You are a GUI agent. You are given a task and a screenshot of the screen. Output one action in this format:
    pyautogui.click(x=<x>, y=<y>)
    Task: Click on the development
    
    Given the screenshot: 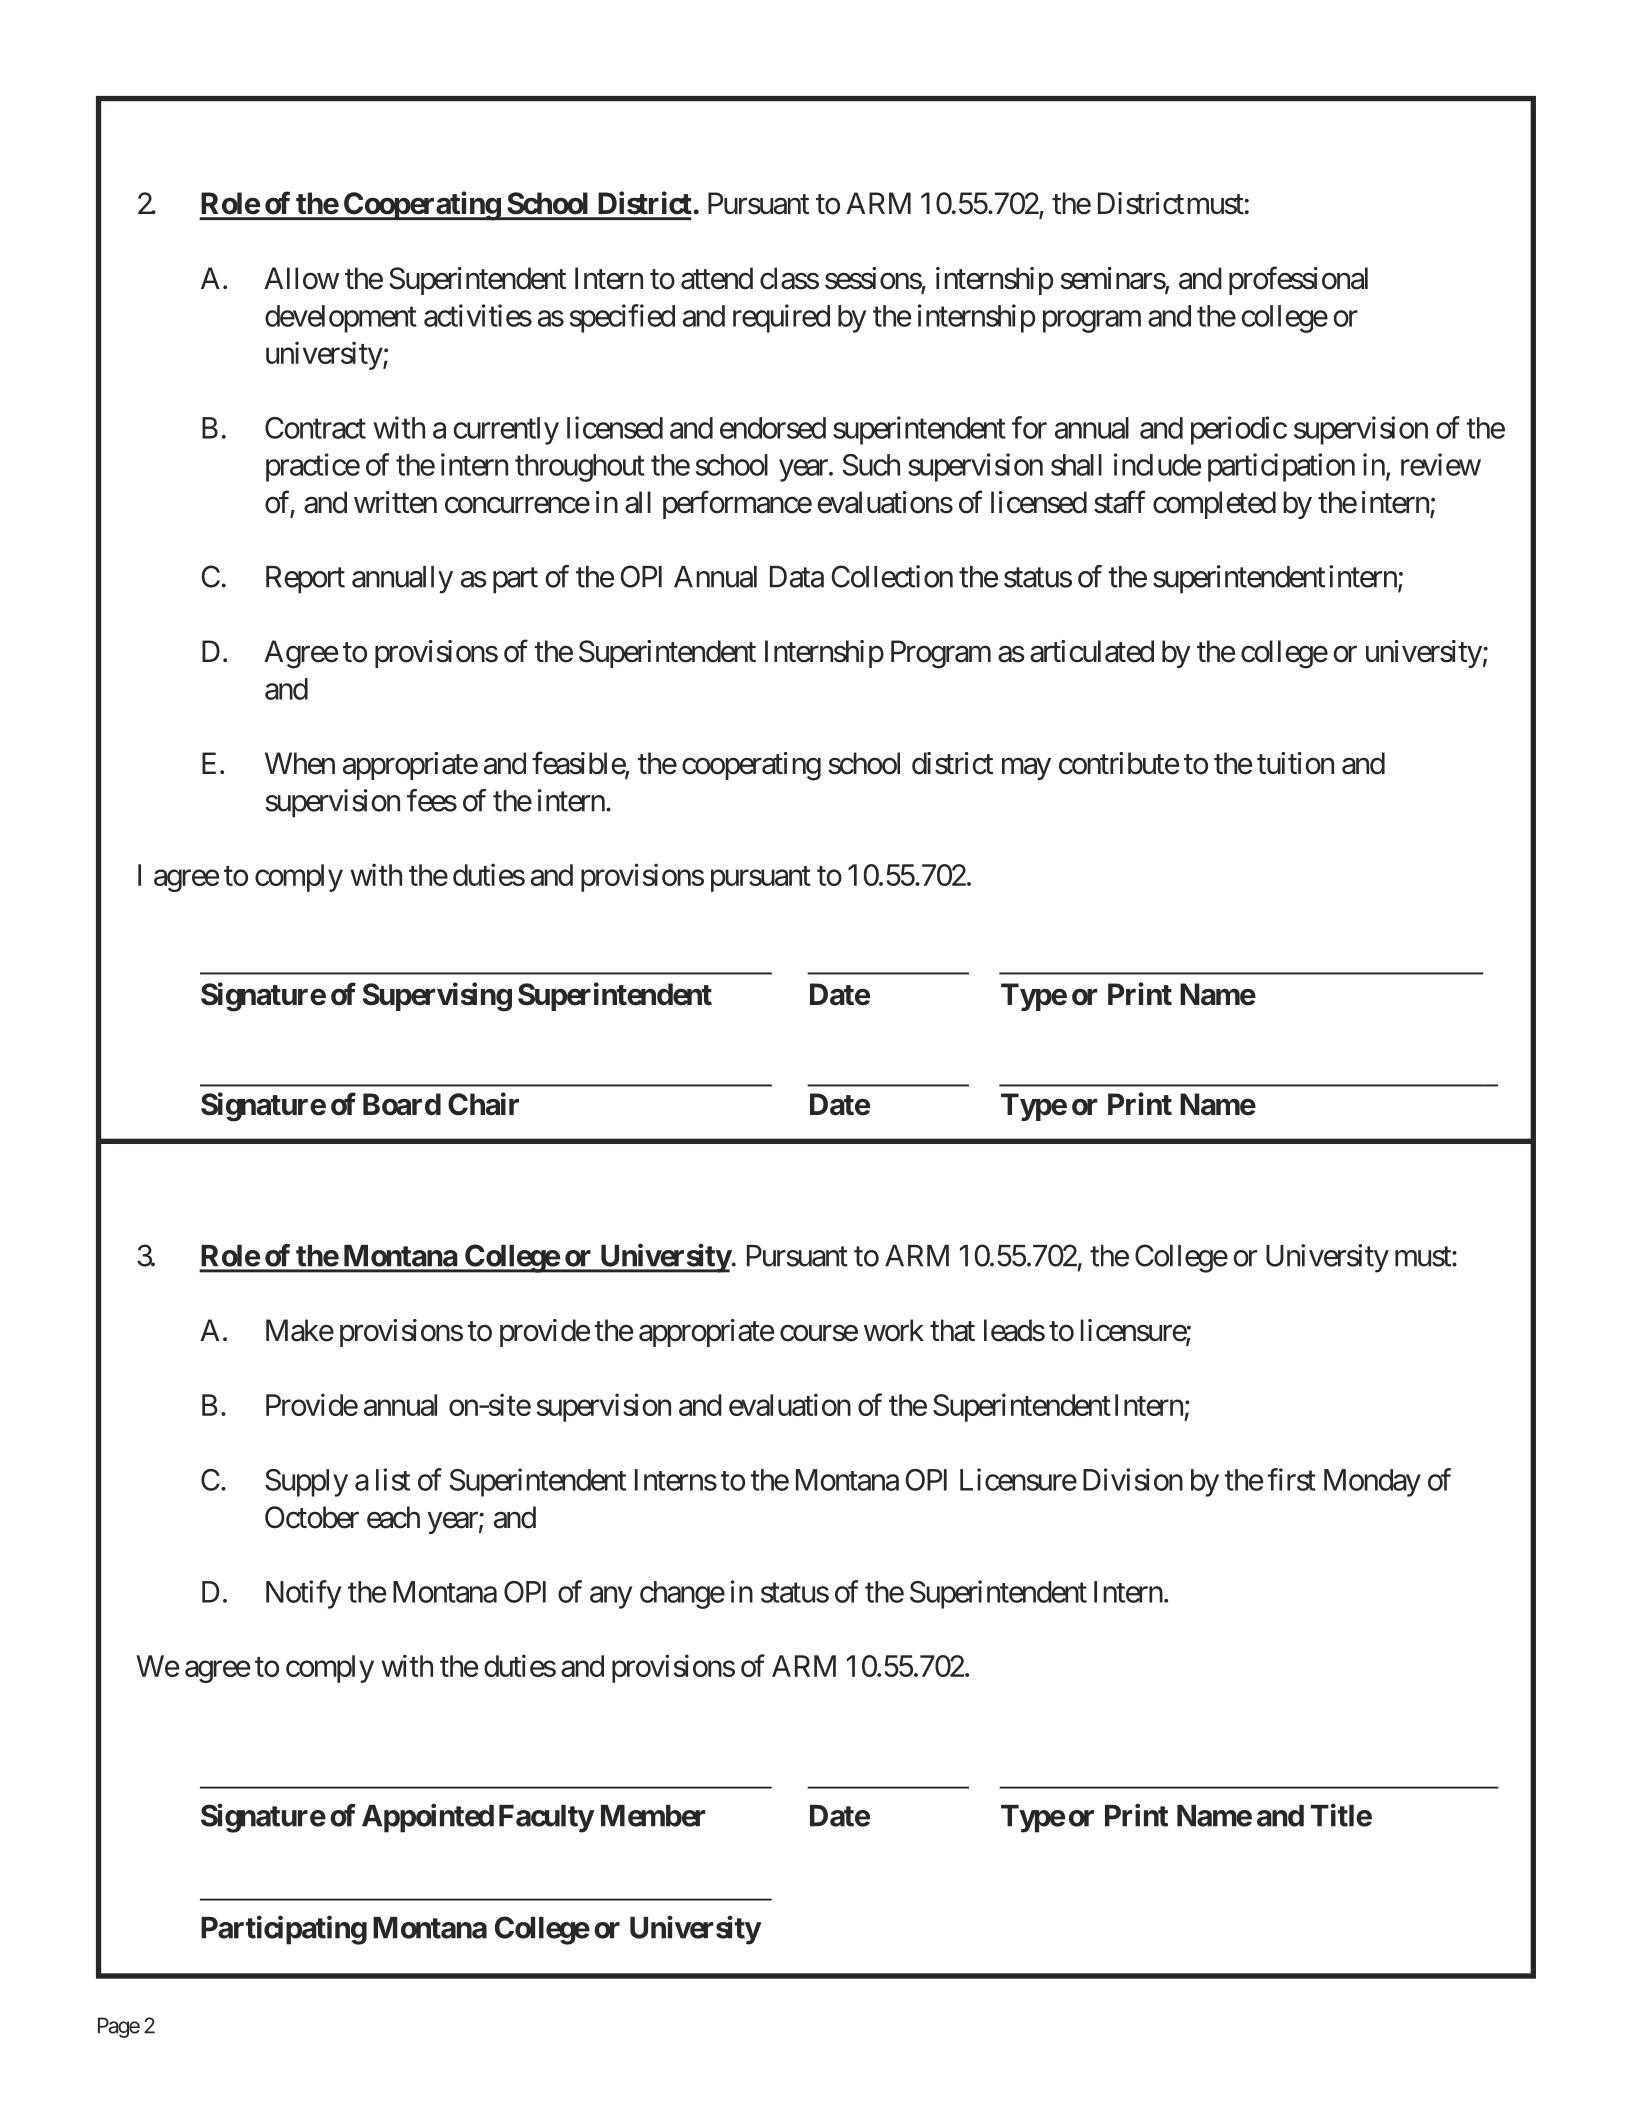 What is the action you would take?
    pyautogui.click(x=341, y=319)
